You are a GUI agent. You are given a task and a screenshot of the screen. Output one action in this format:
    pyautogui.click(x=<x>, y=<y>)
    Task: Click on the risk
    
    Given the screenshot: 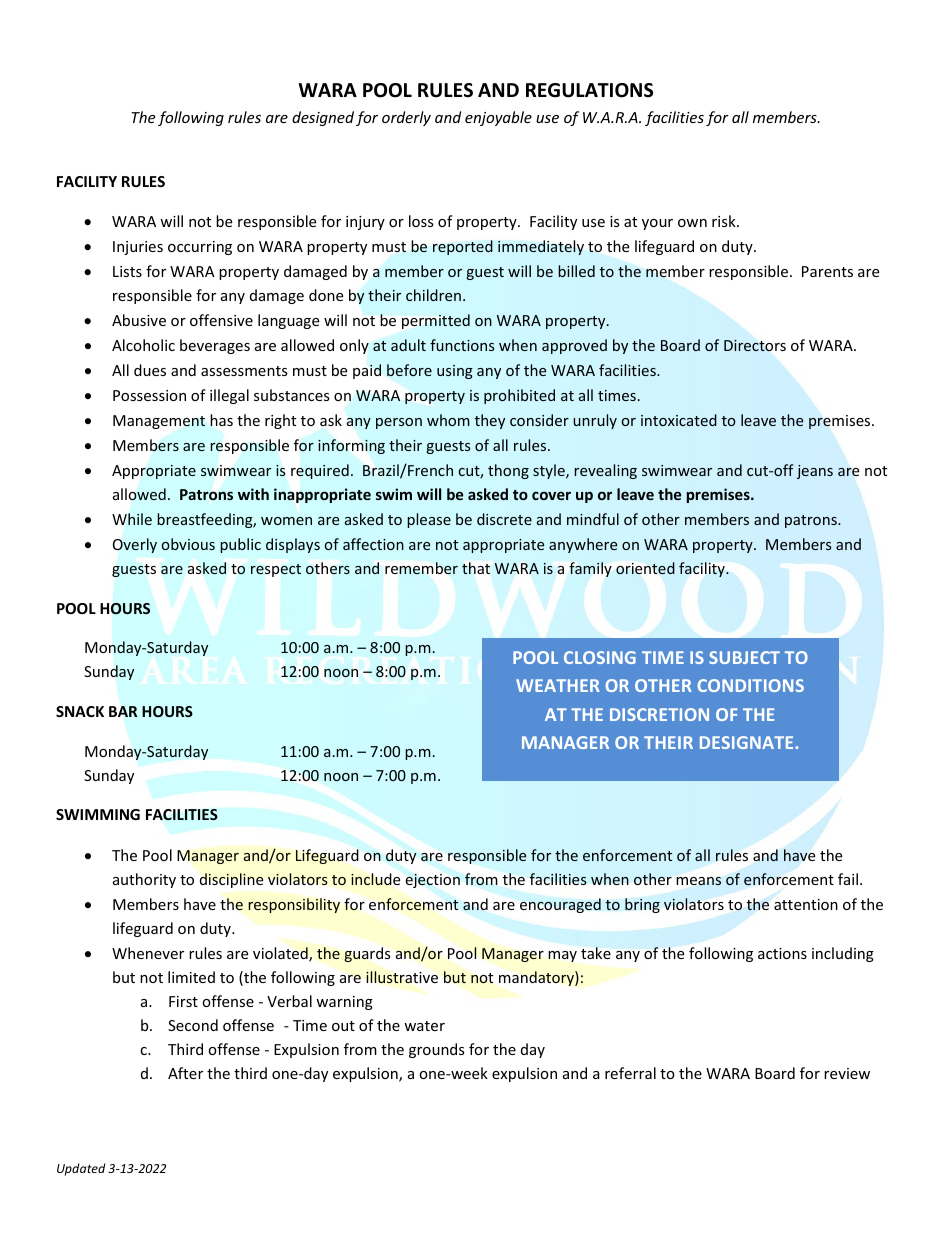 What is the action you would take?
    pyautogui.click(x=725, y=221)
